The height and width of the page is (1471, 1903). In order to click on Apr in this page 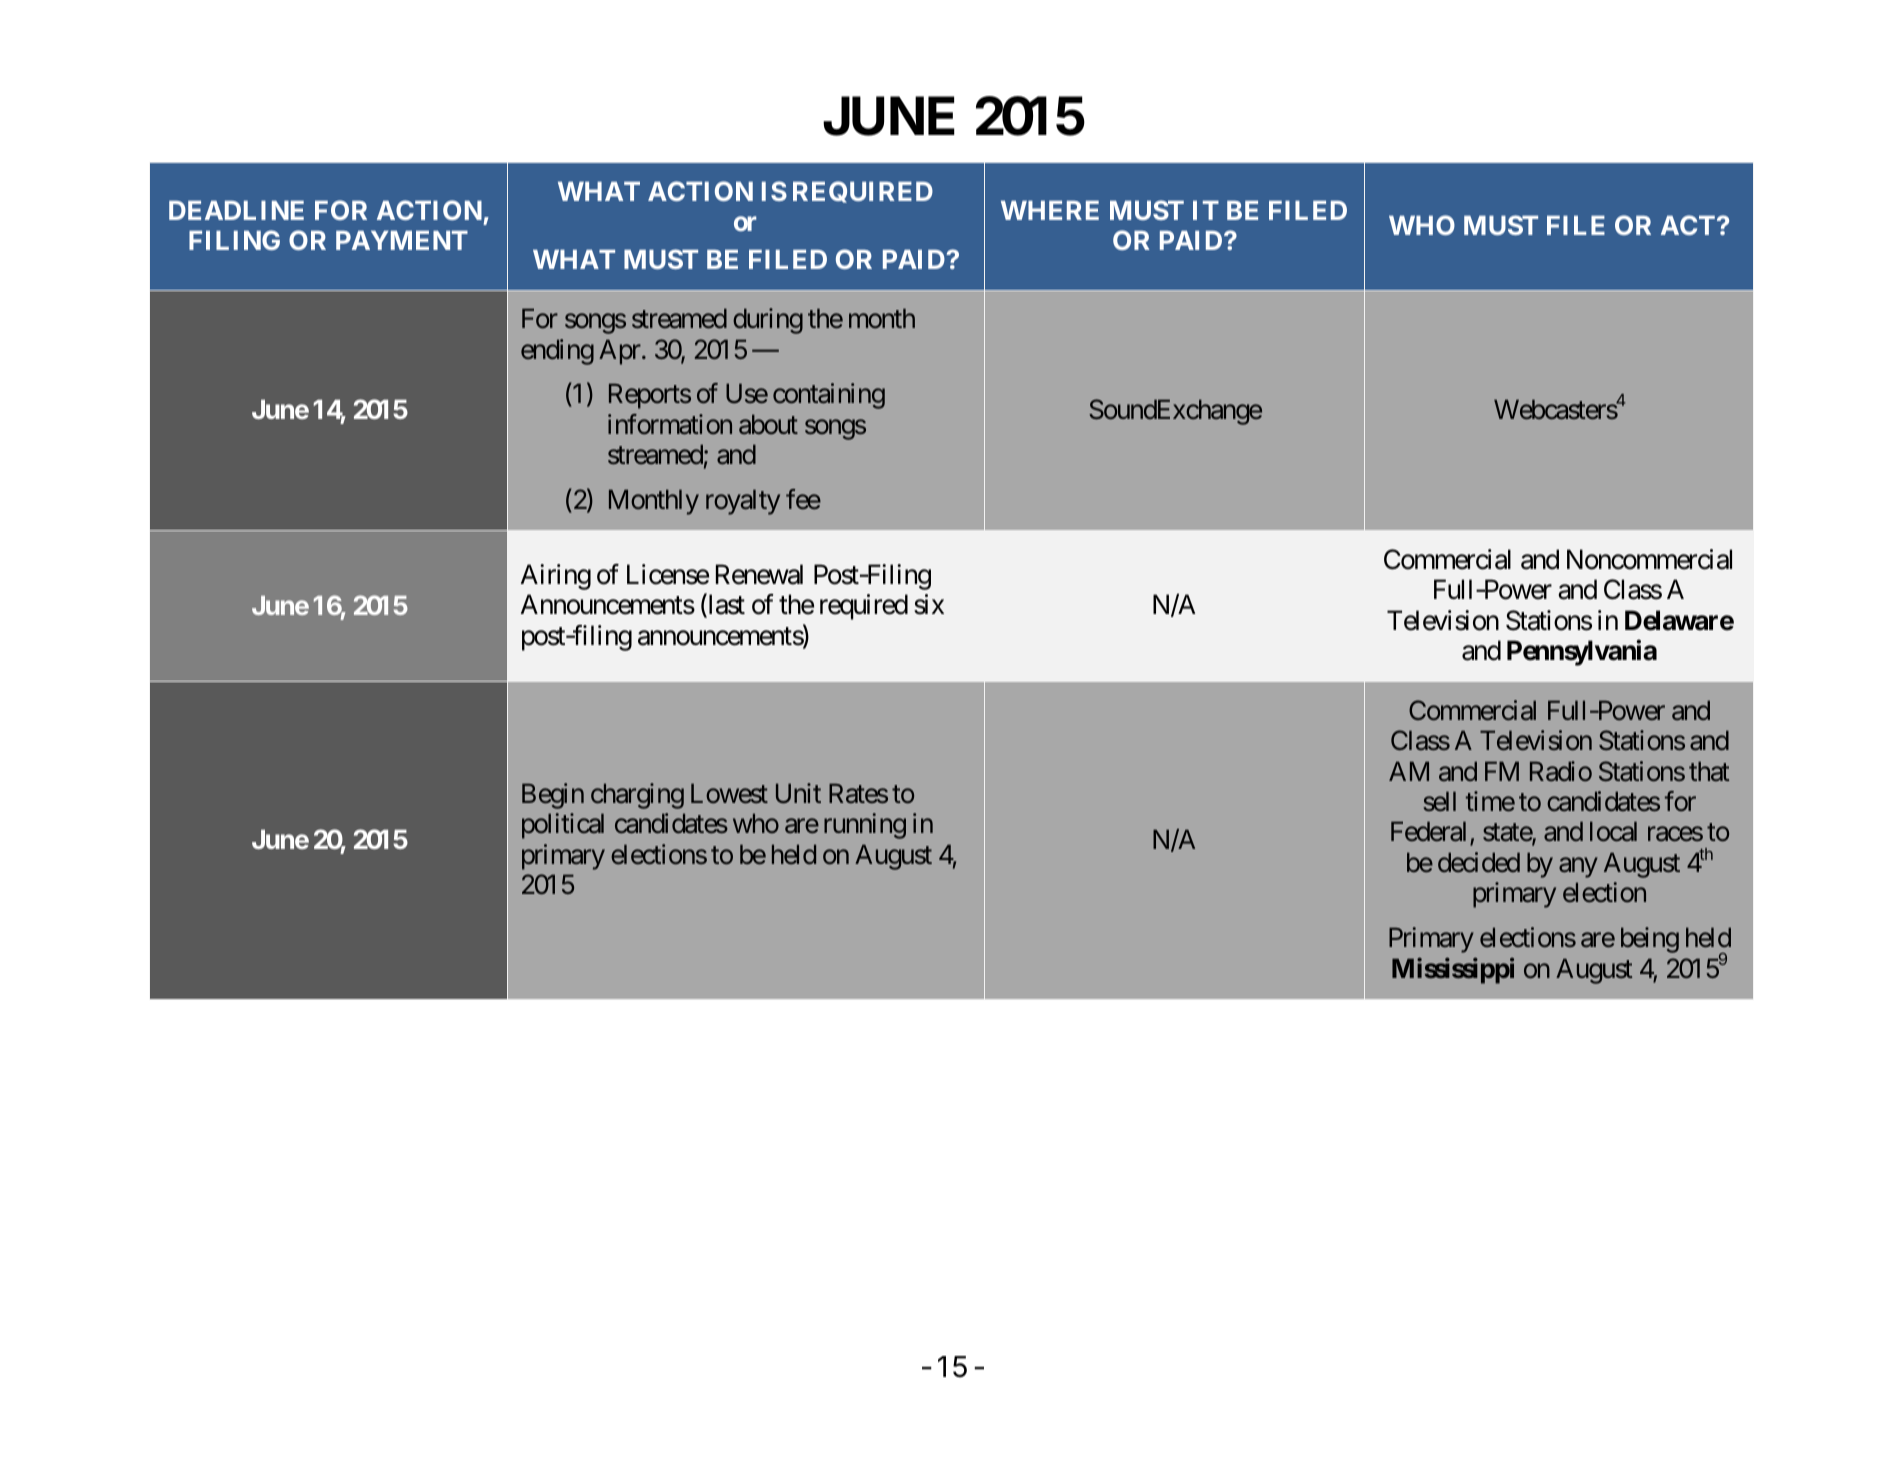, I will do `click(621, 352)`.
